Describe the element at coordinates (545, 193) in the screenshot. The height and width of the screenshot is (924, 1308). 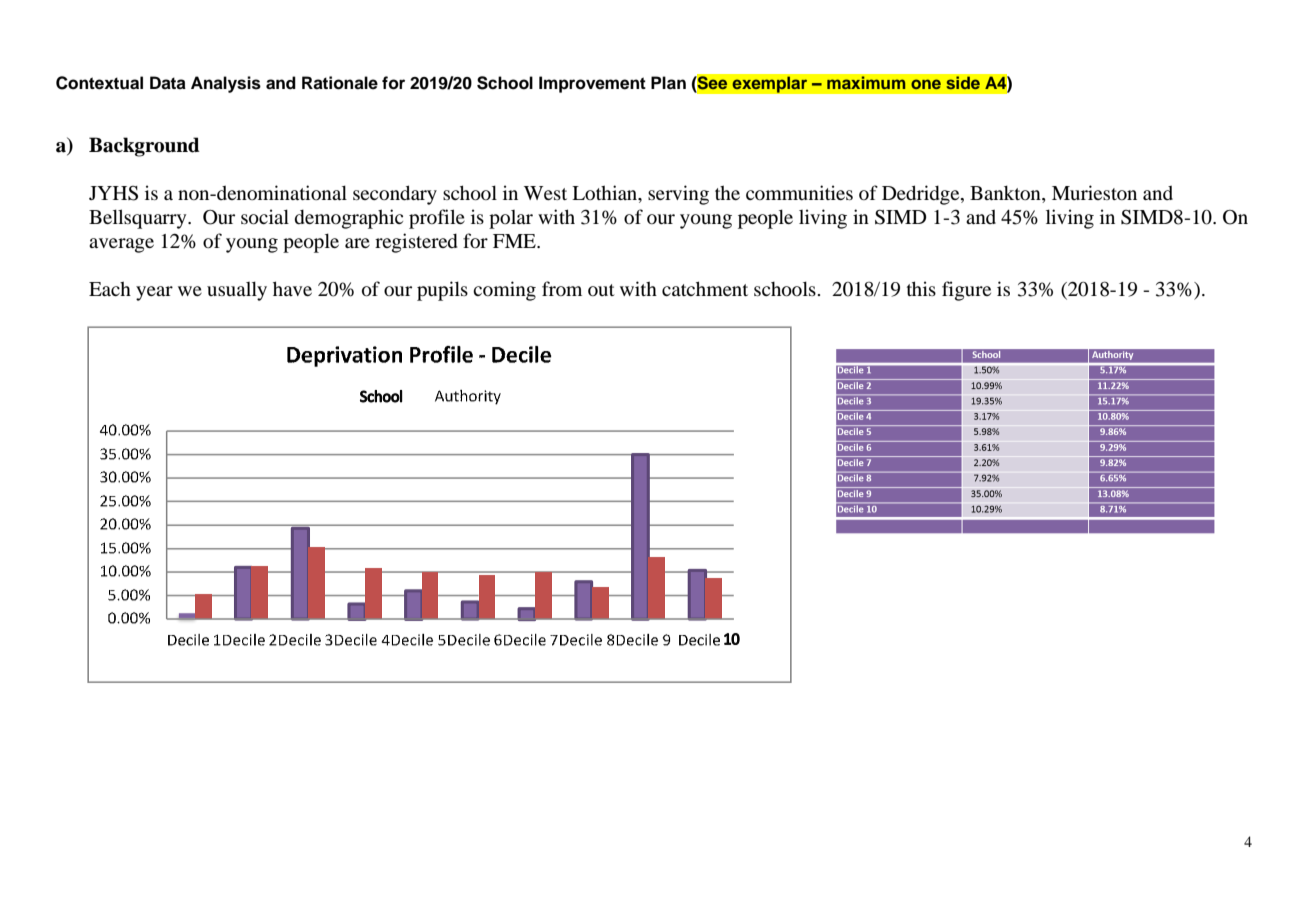
I see `West` at that location.
